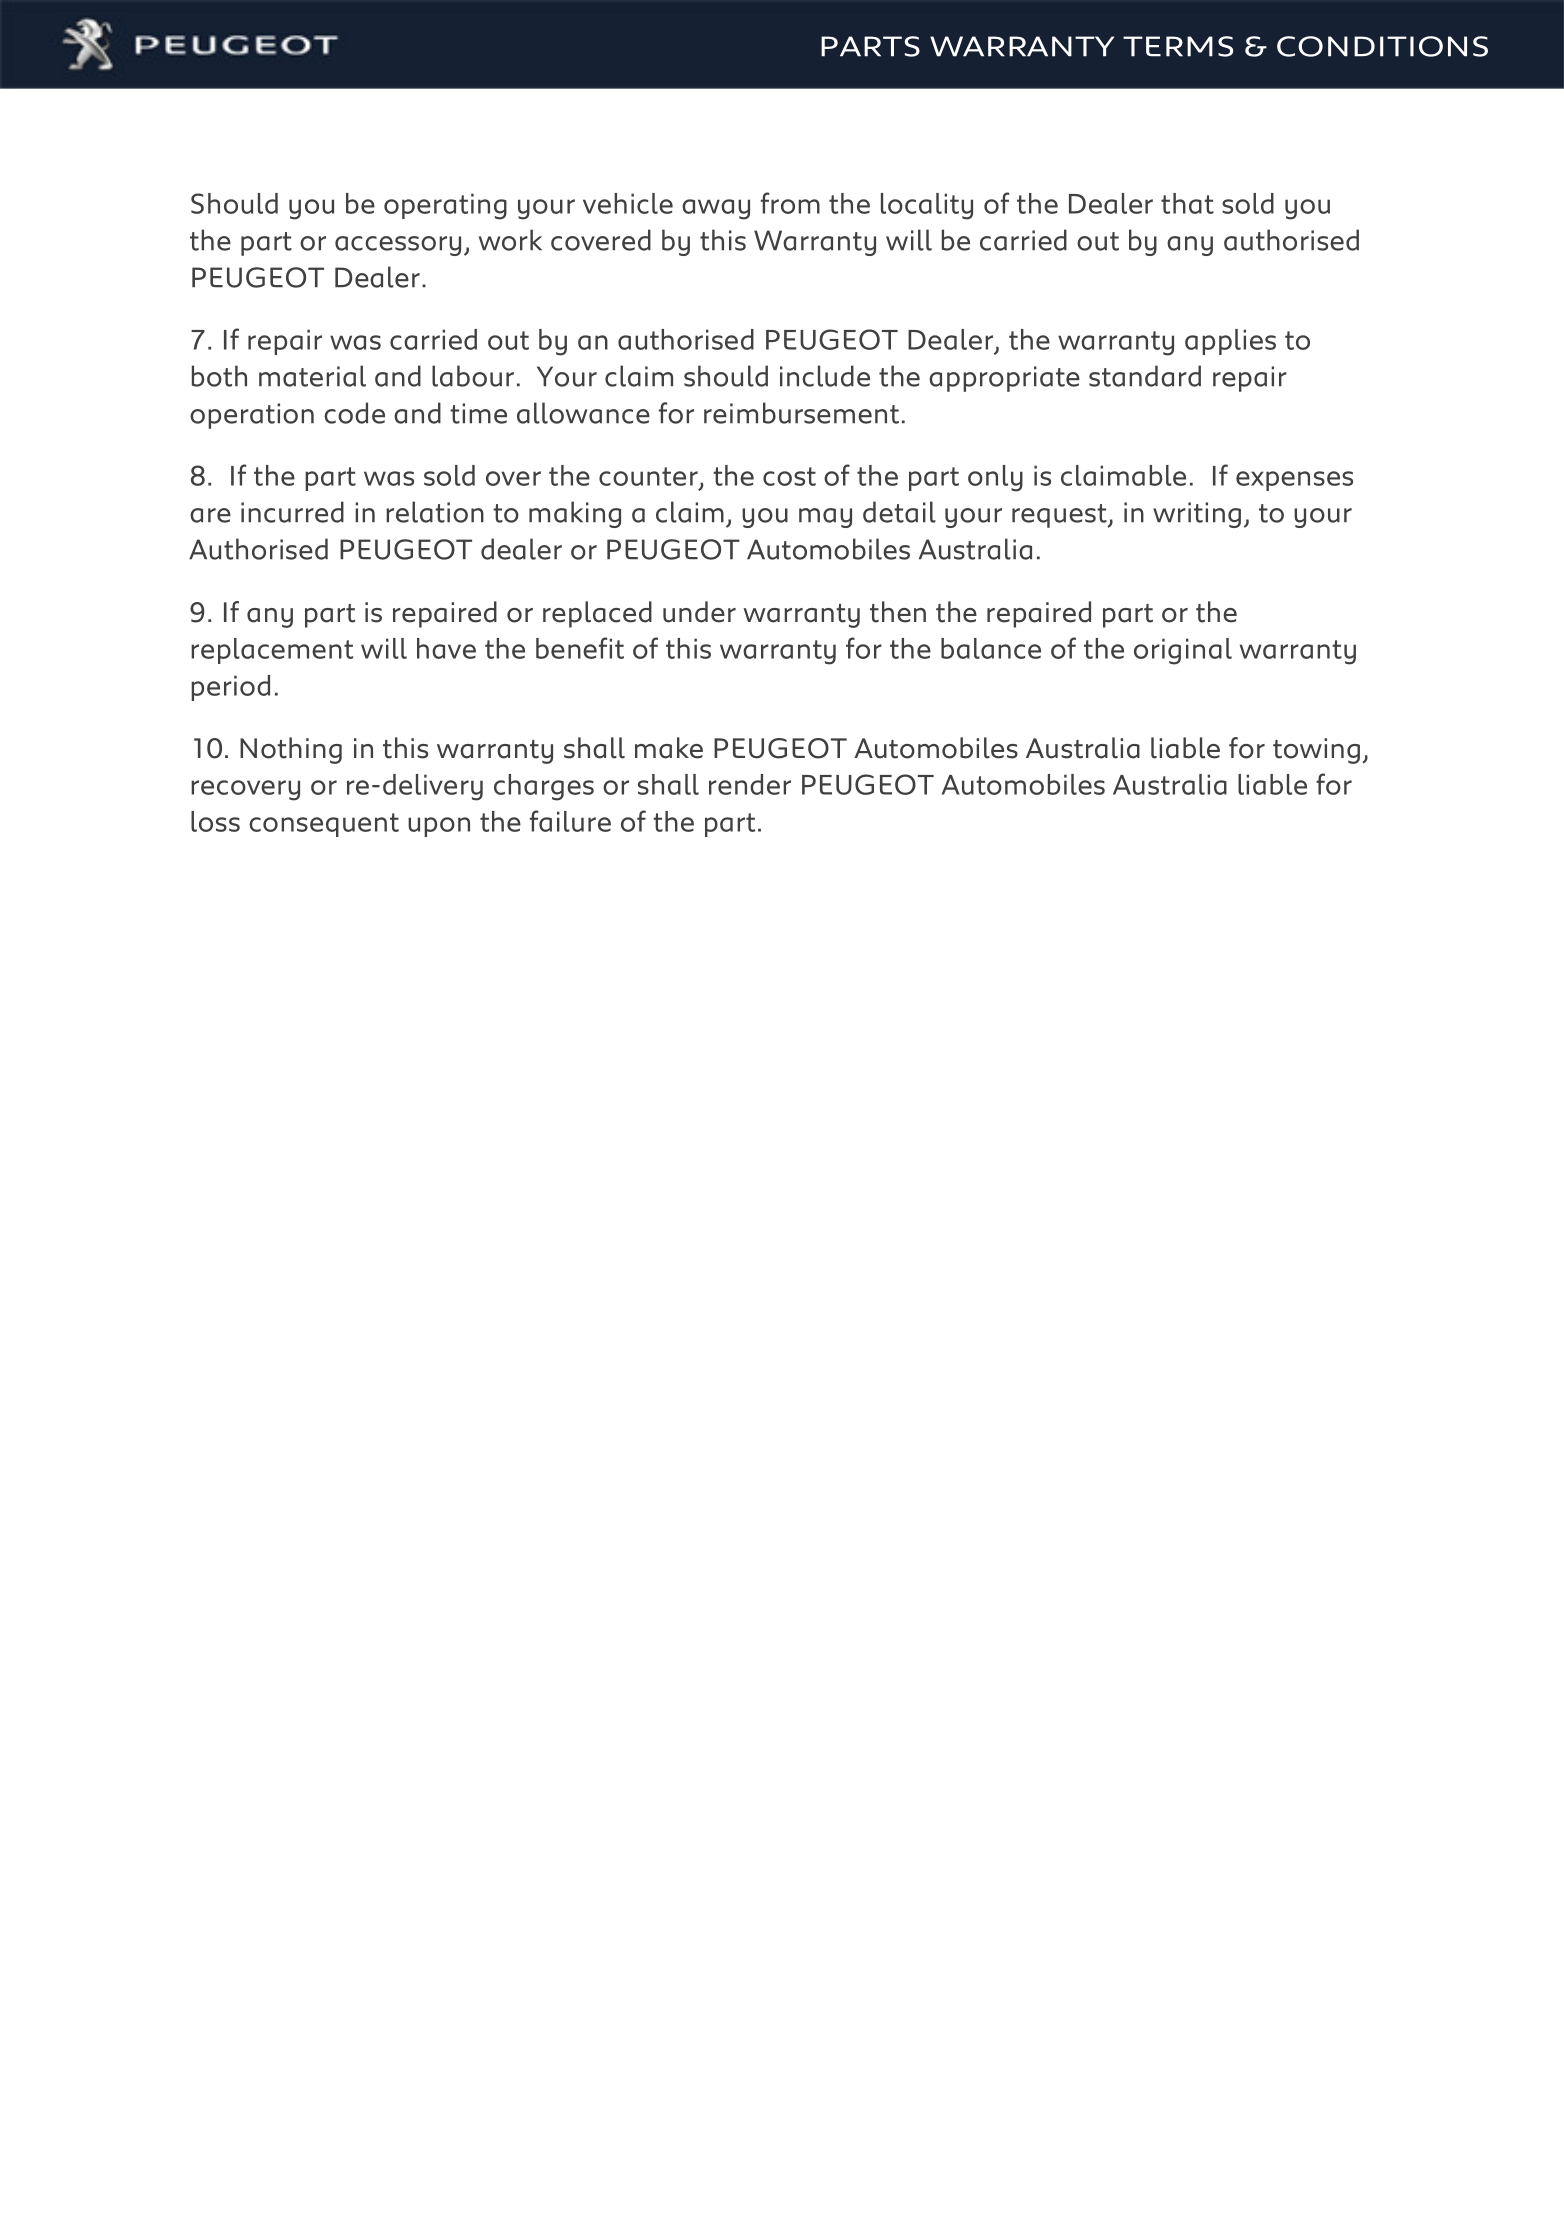 The image size is (1564, 2214). What do you see at coordinates (312, 376) in the screenshot?
I see `material` at bounding box center [312, 376].
